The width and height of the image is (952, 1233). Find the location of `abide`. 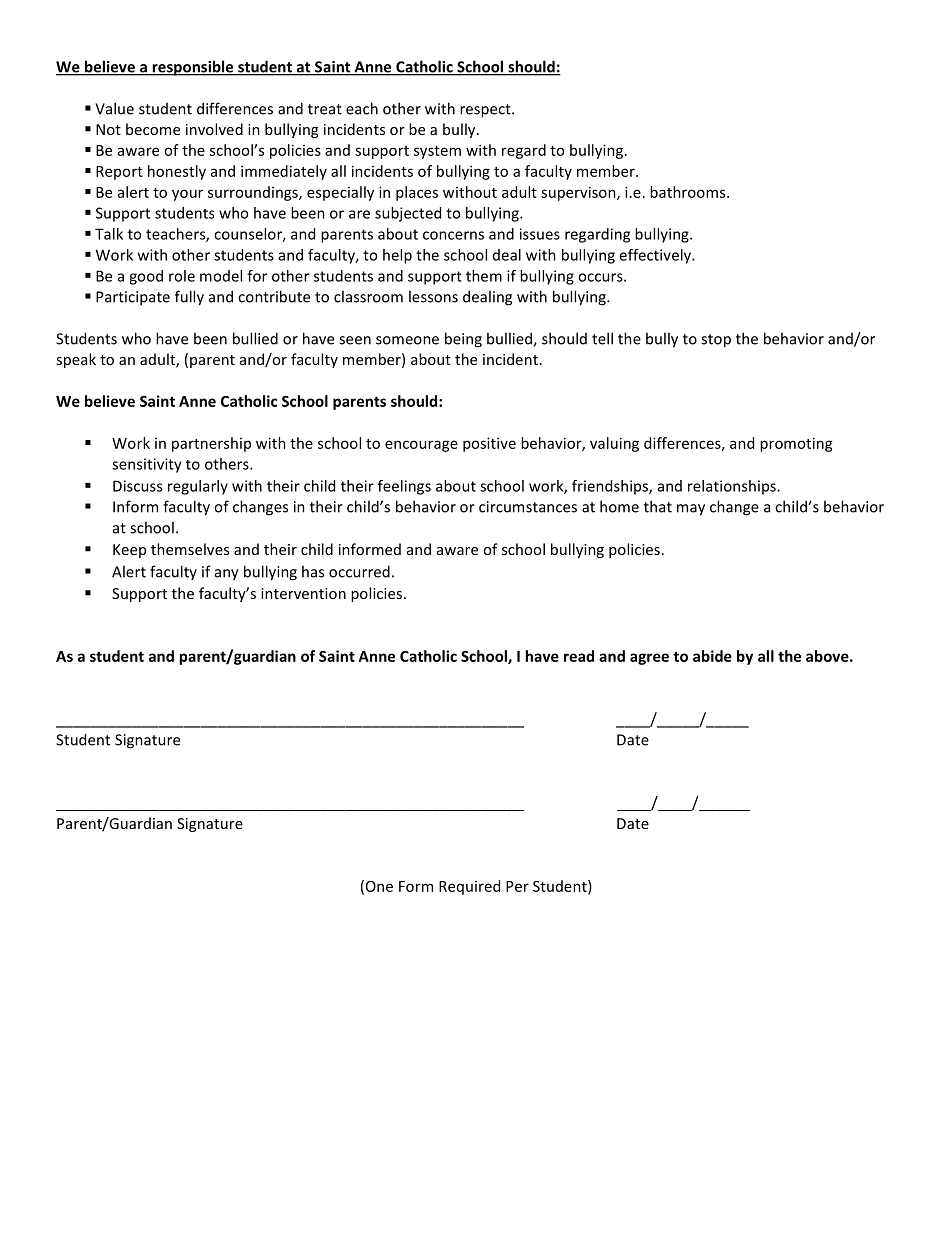

abide is located at coordinates (712, 656).
